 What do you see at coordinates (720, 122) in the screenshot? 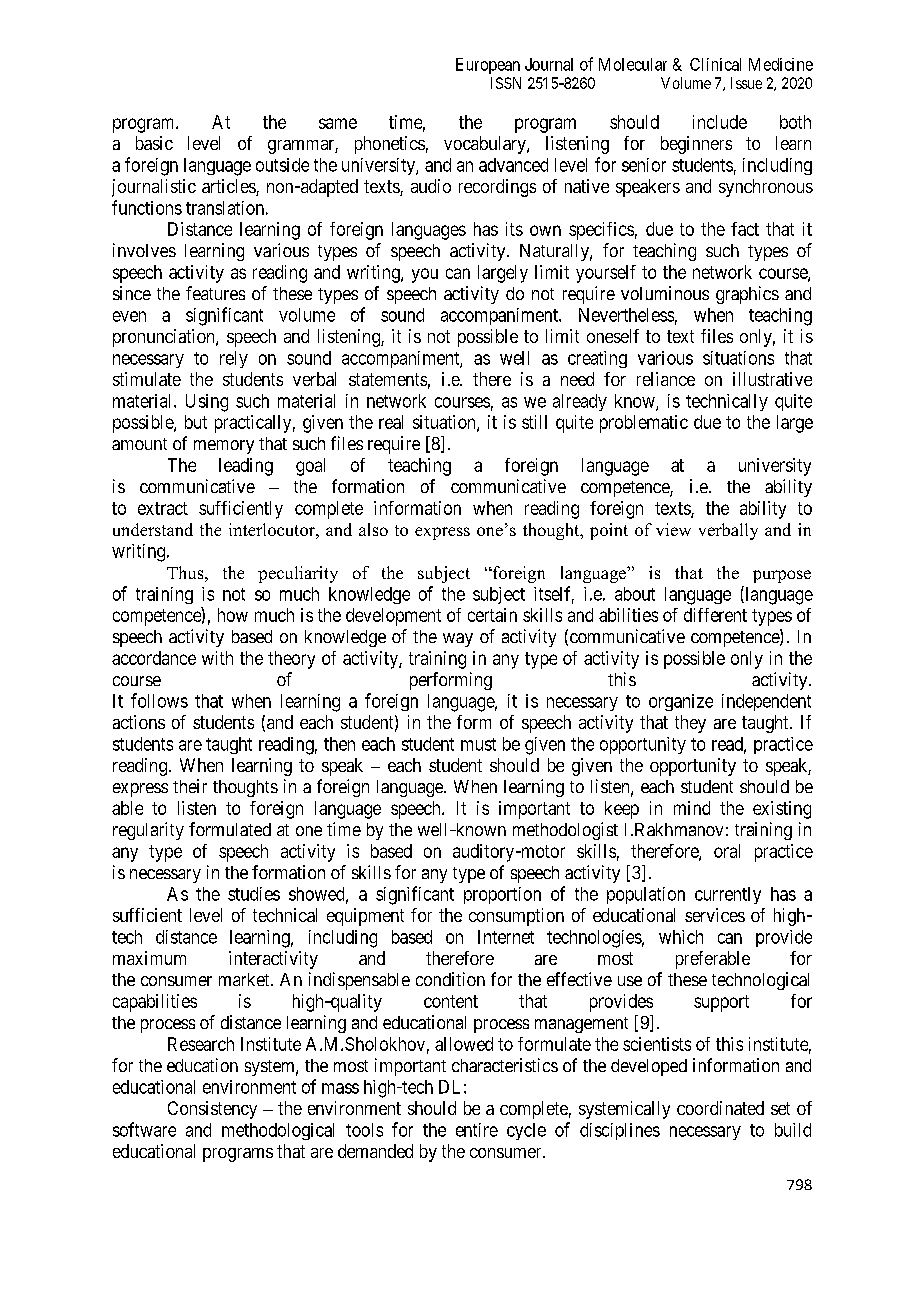
I see `include` at bounding box center [720, 122].
